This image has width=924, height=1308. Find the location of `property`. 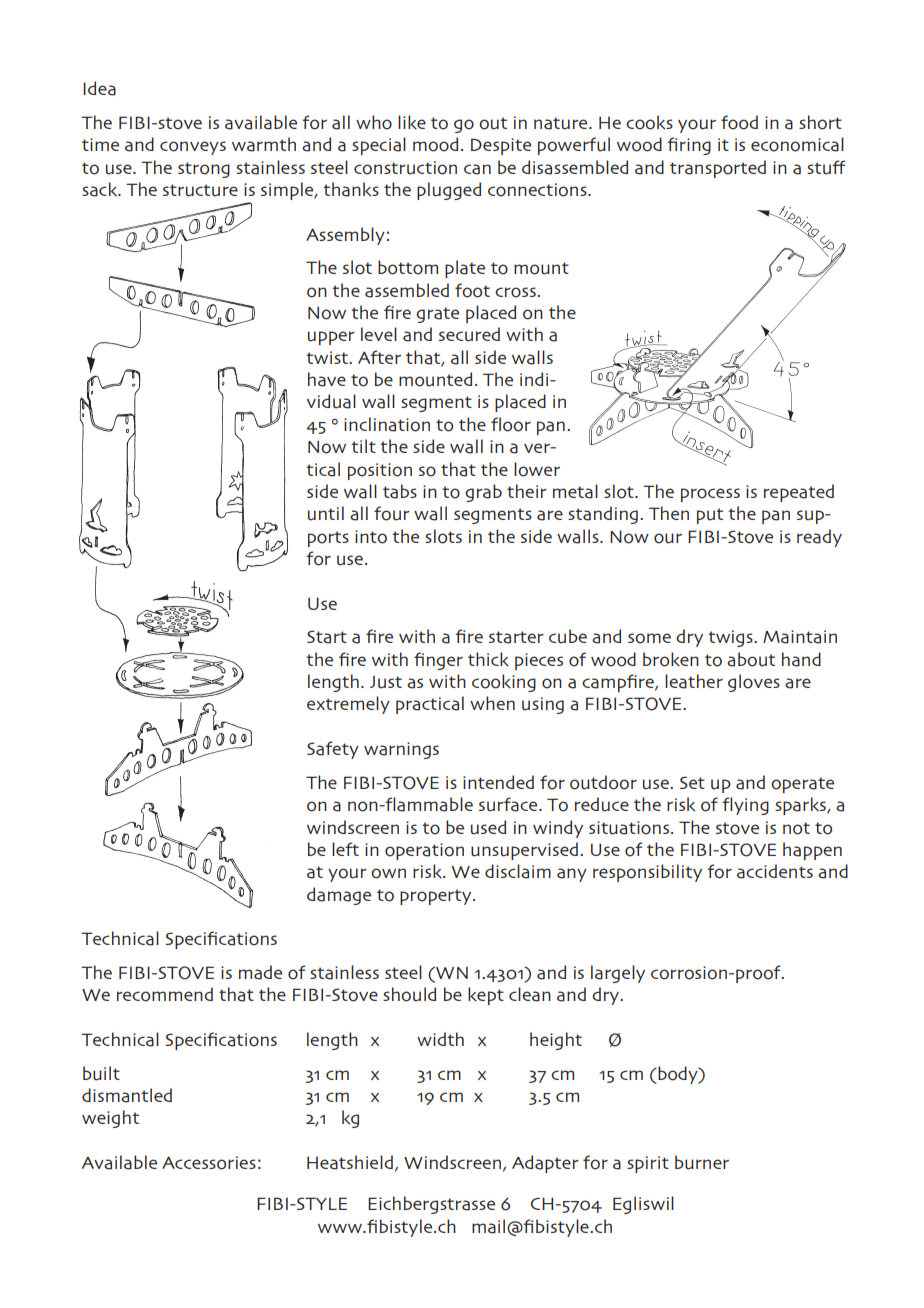

property is located at coordinates (437, 897).
